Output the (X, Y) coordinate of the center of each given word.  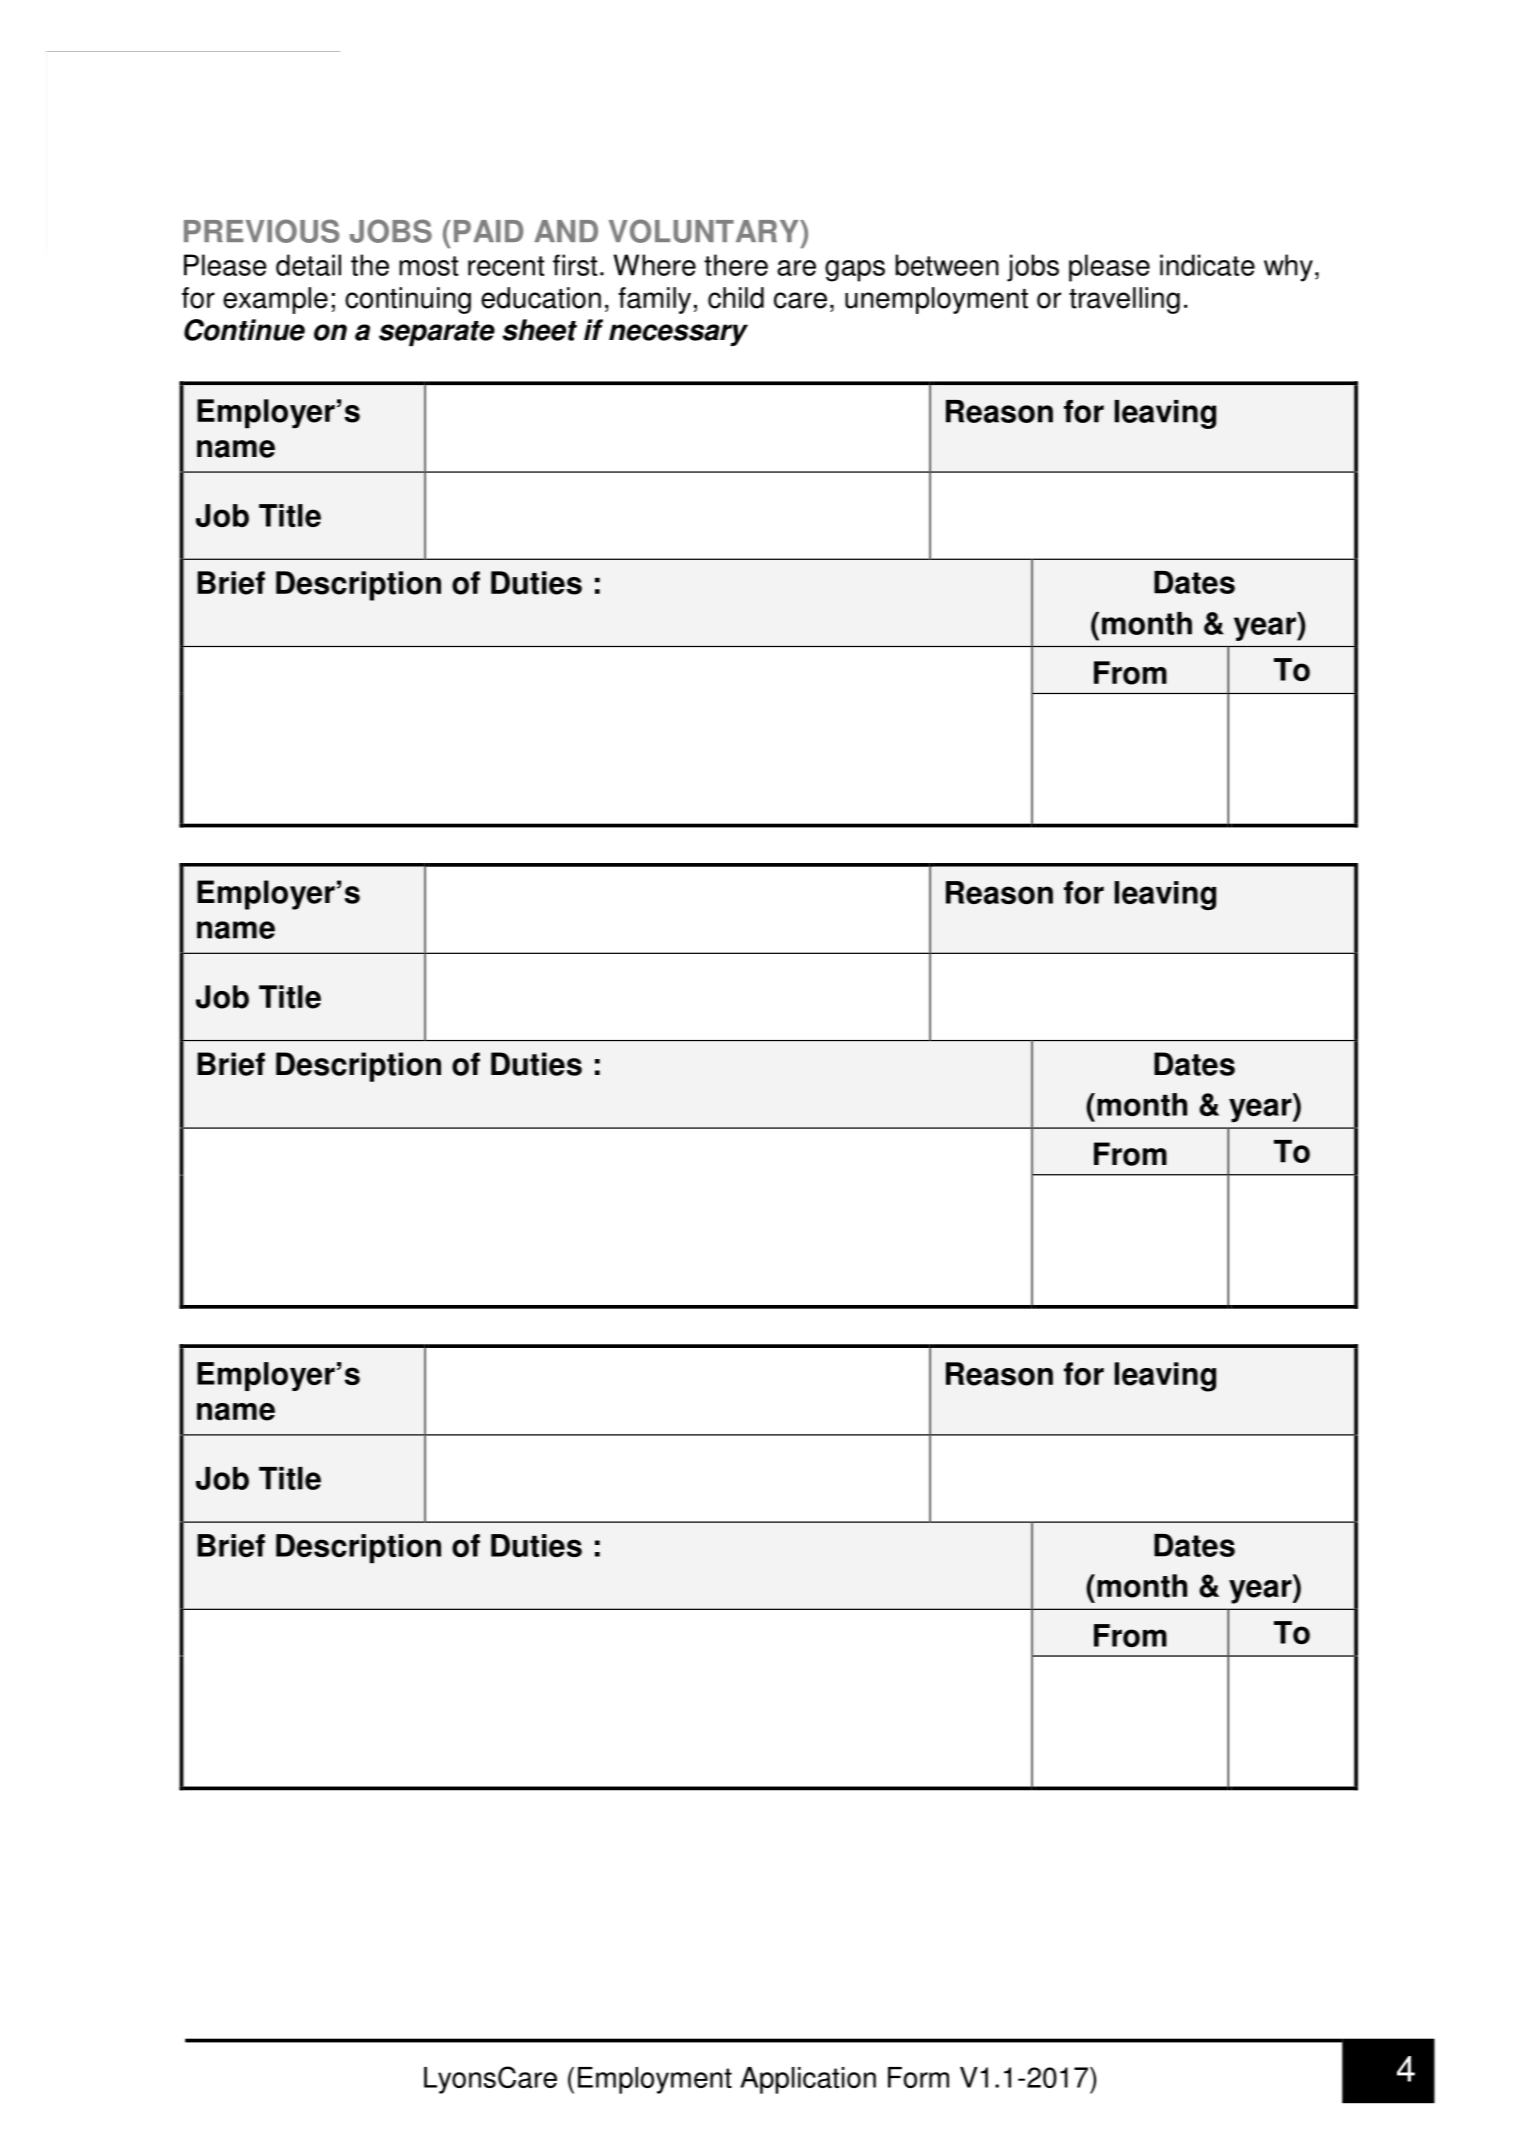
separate (437, 333)
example (275, 300)
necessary (678, 335)
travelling (1124, 300)
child (736, 298)
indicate (1207, 265)
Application (808, 2080)
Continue (244, 330)
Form (918, 2077)
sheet (539, 330)
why (1288, 268)
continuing (408, 300)
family (654, 300)
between (947, 265)
